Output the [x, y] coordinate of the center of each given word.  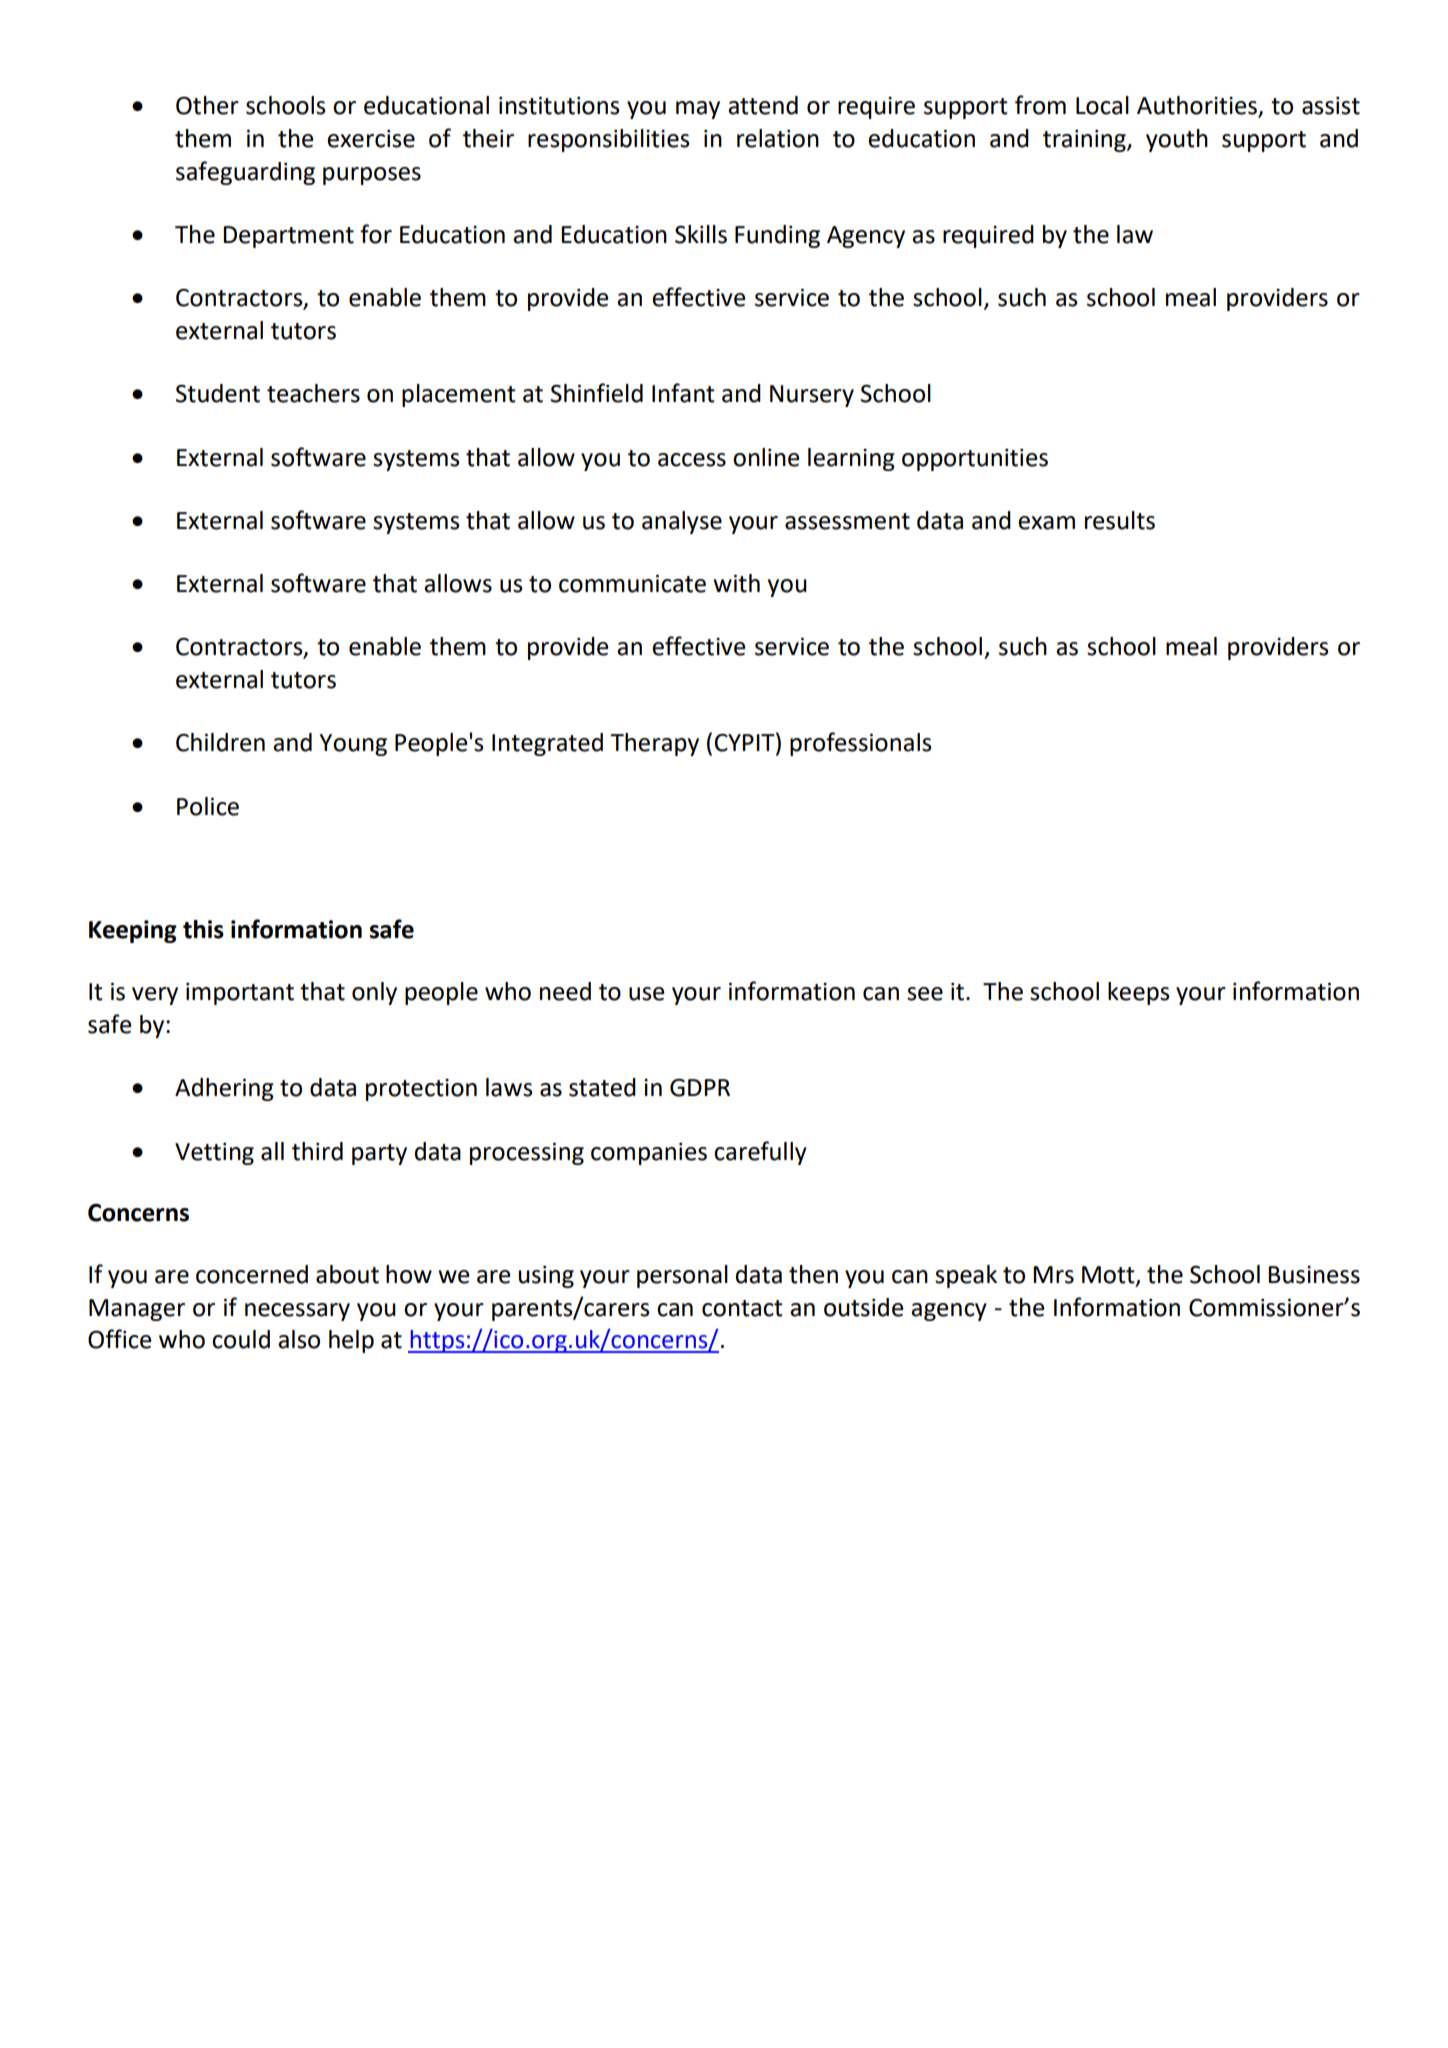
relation [778, 138]
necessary [297, 1312]
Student [218, 393]
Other [207, 105]
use [646, 994]
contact [742, 1308]
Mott [1109, 1276]
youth [1177, 140]
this [203, 929]
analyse [682, 522]
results [1120, 520]
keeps [1138, 993]
